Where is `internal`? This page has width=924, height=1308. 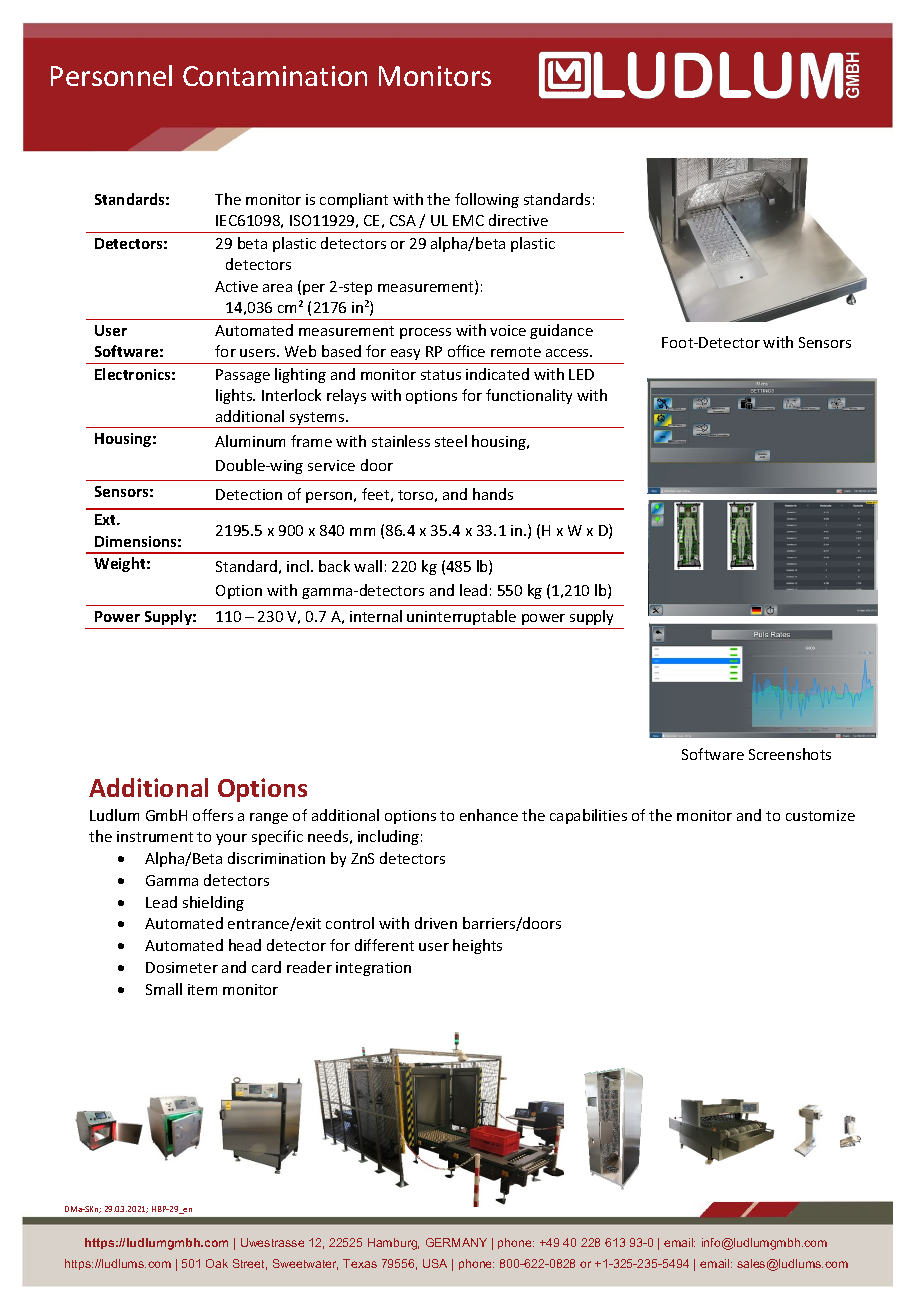 internal is located at coordinates (376, 616).
